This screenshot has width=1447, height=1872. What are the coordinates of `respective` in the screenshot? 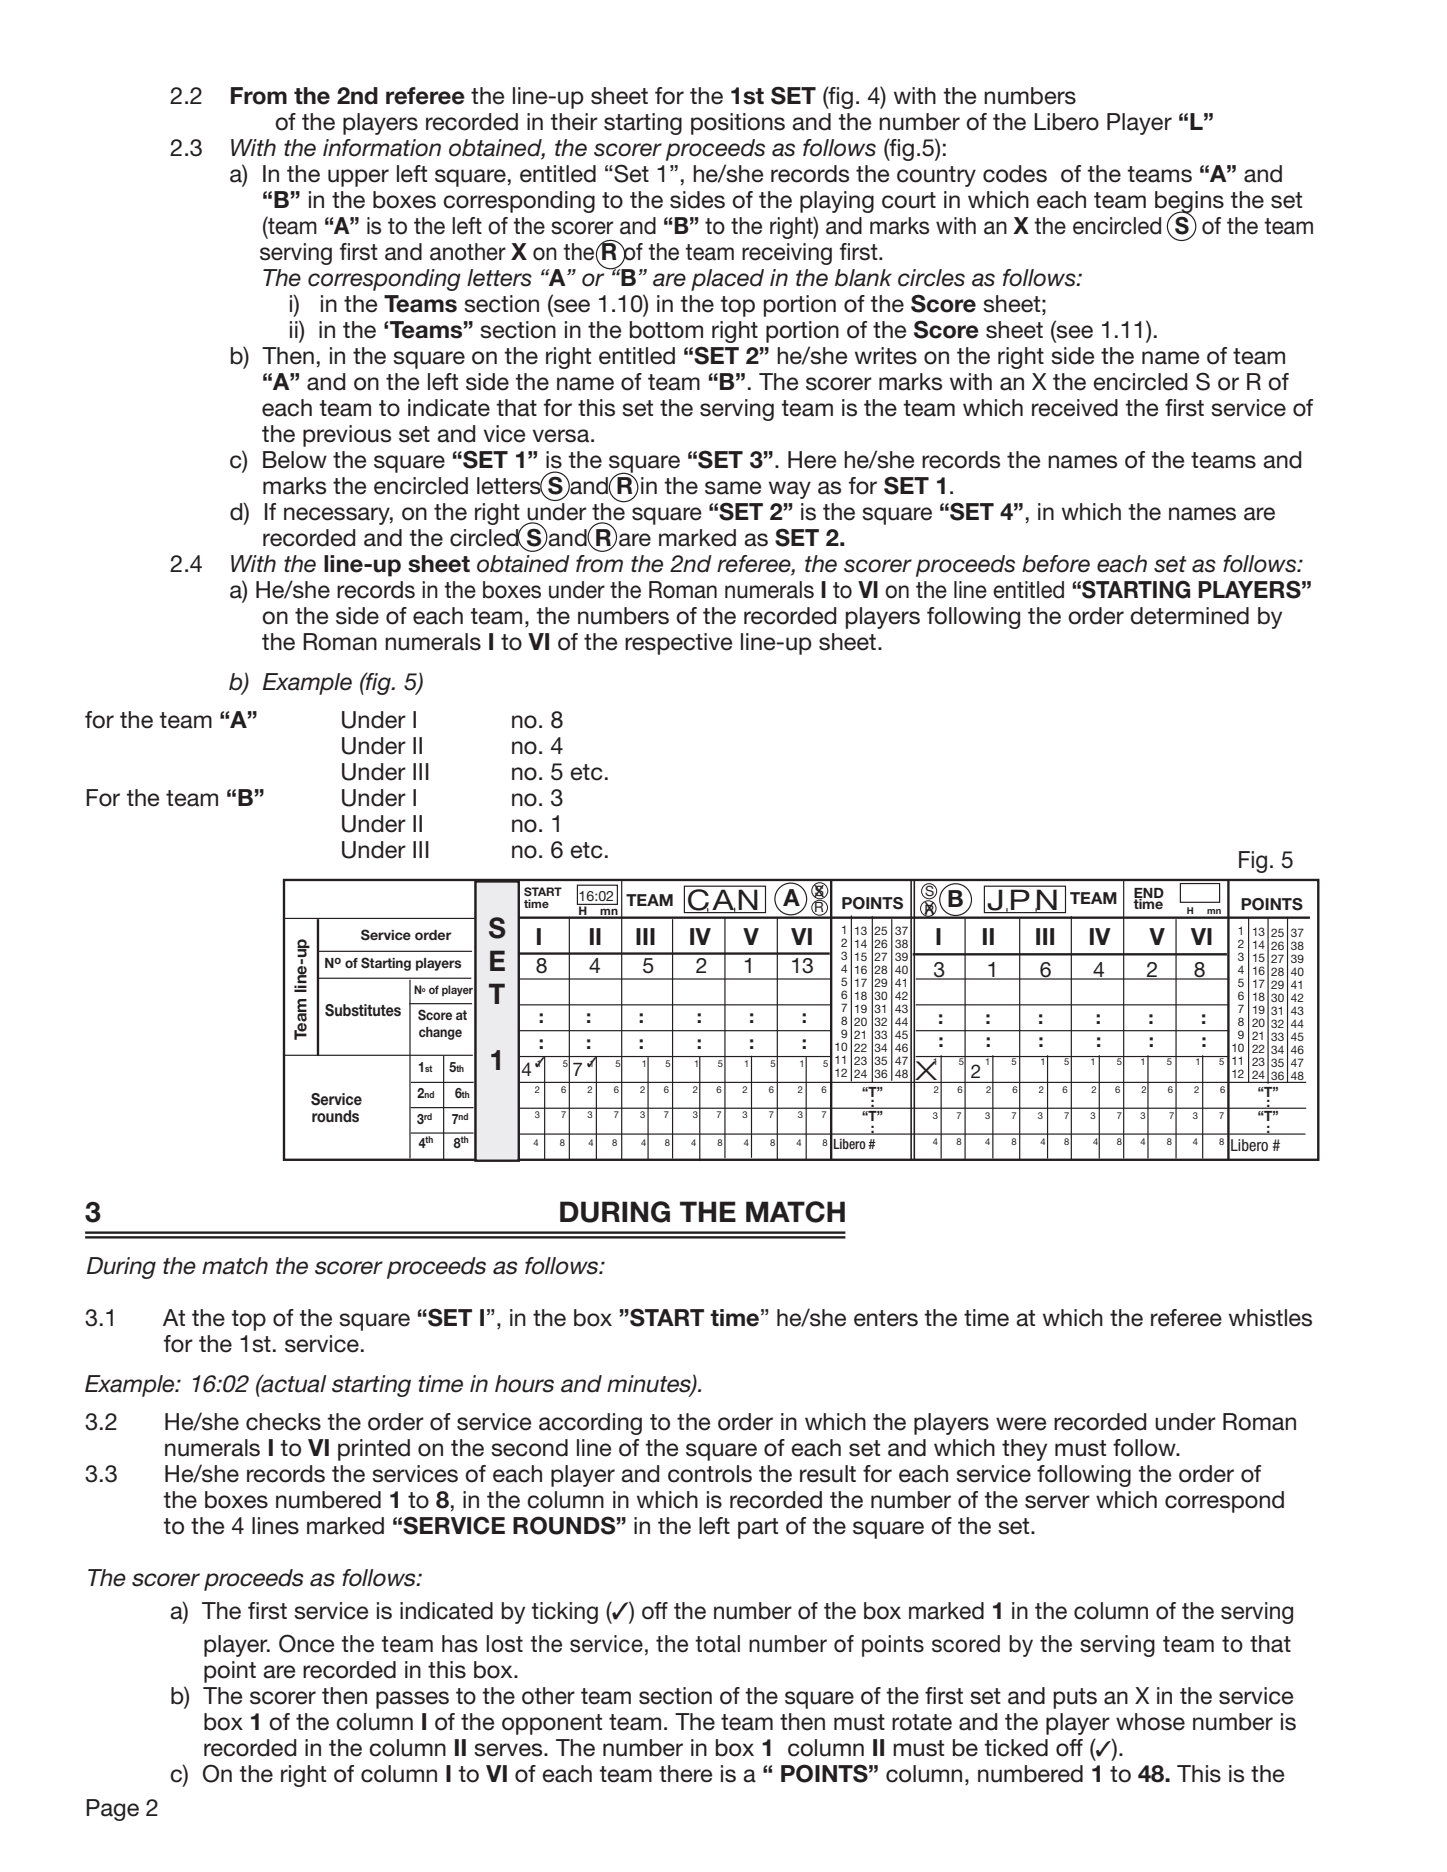 It's located at (678, 644).
